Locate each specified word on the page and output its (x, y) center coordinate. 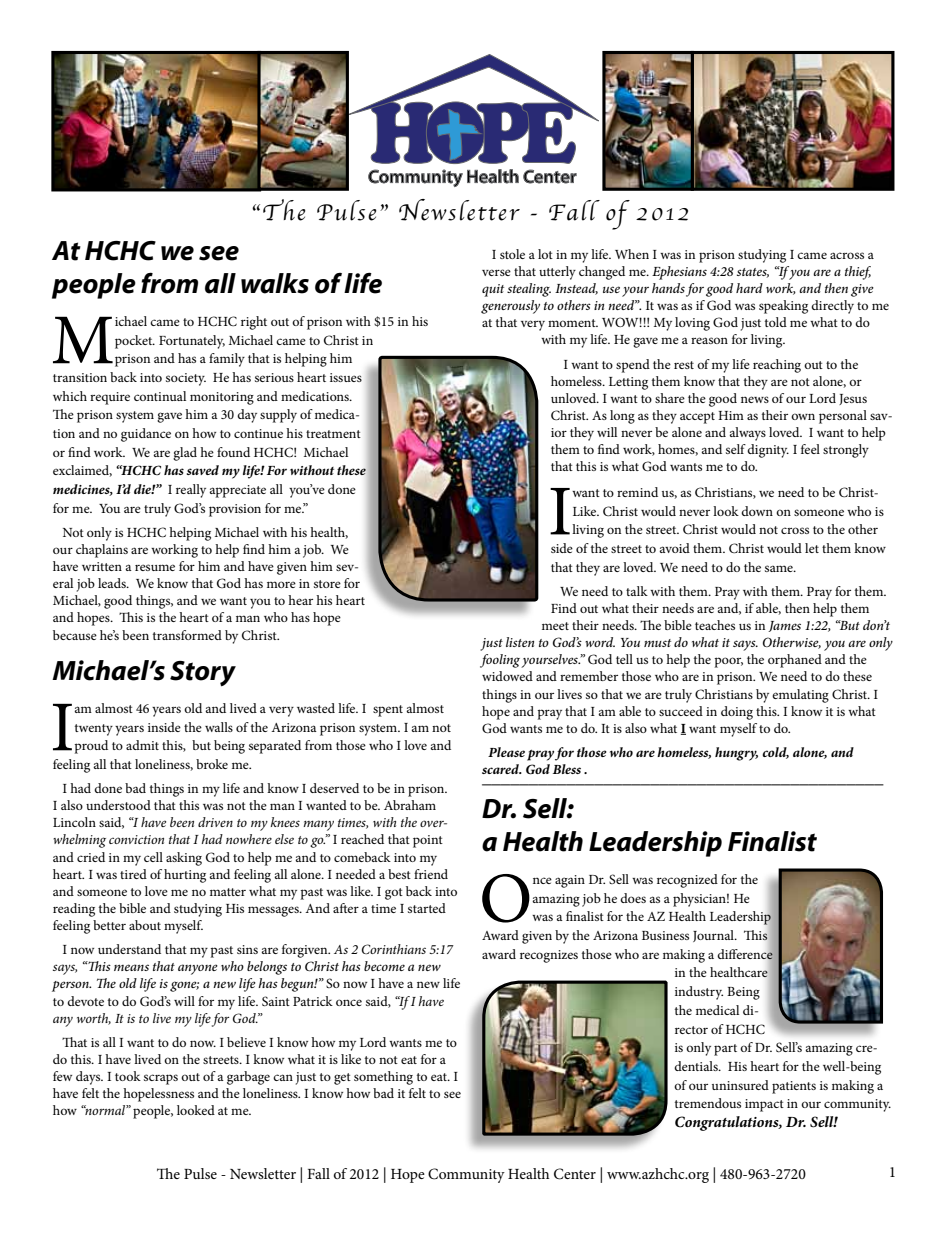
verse (496, 272)
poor (729, 662)
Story (203, 674)
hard (749, 288)
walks (275, 283)
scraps (161, 1079)
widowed (507, 676)
